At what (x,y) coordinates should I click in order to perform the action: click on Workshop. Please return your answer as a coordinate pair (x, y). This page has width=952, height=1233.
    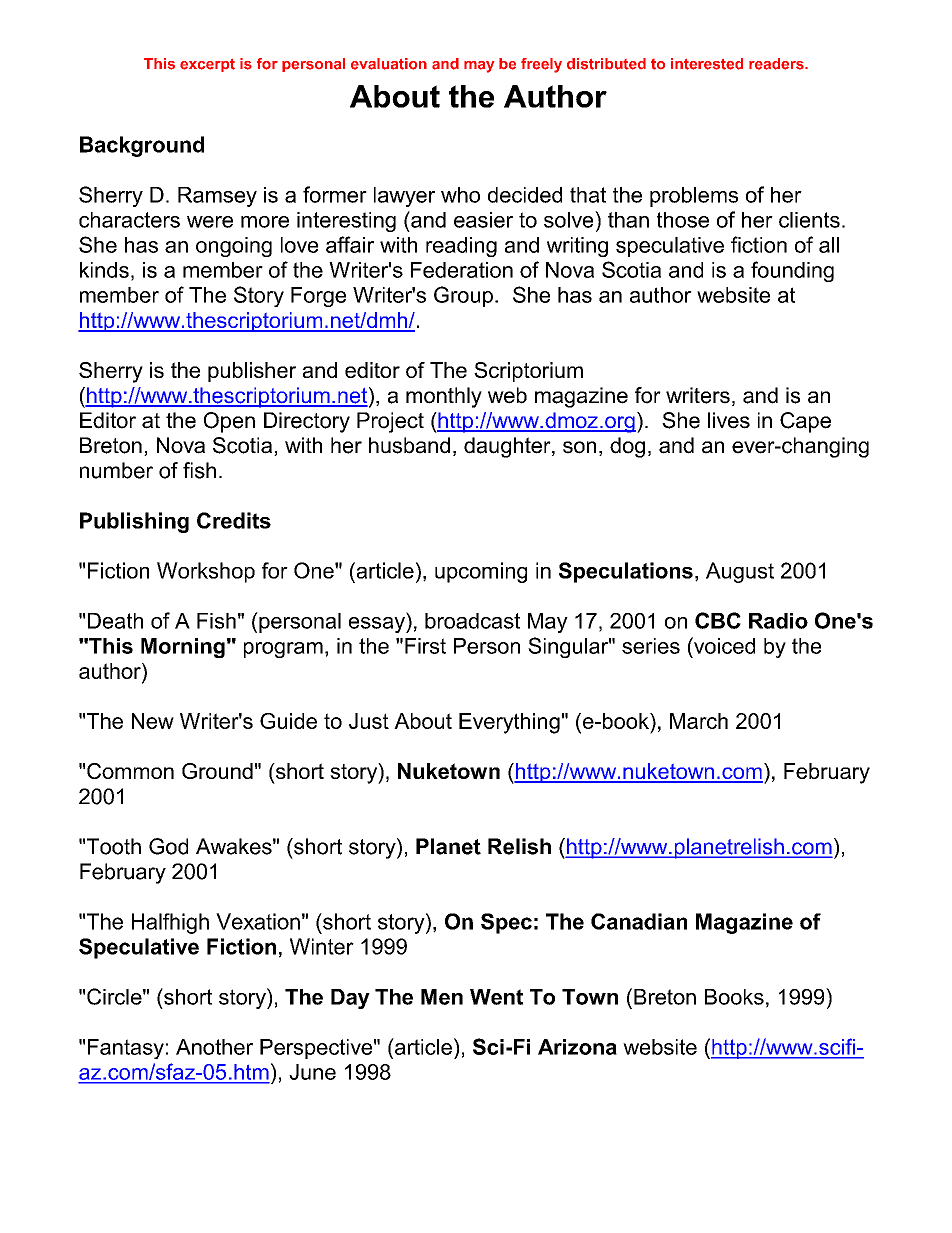
    Looking at the image, I should click on (206, 572).
